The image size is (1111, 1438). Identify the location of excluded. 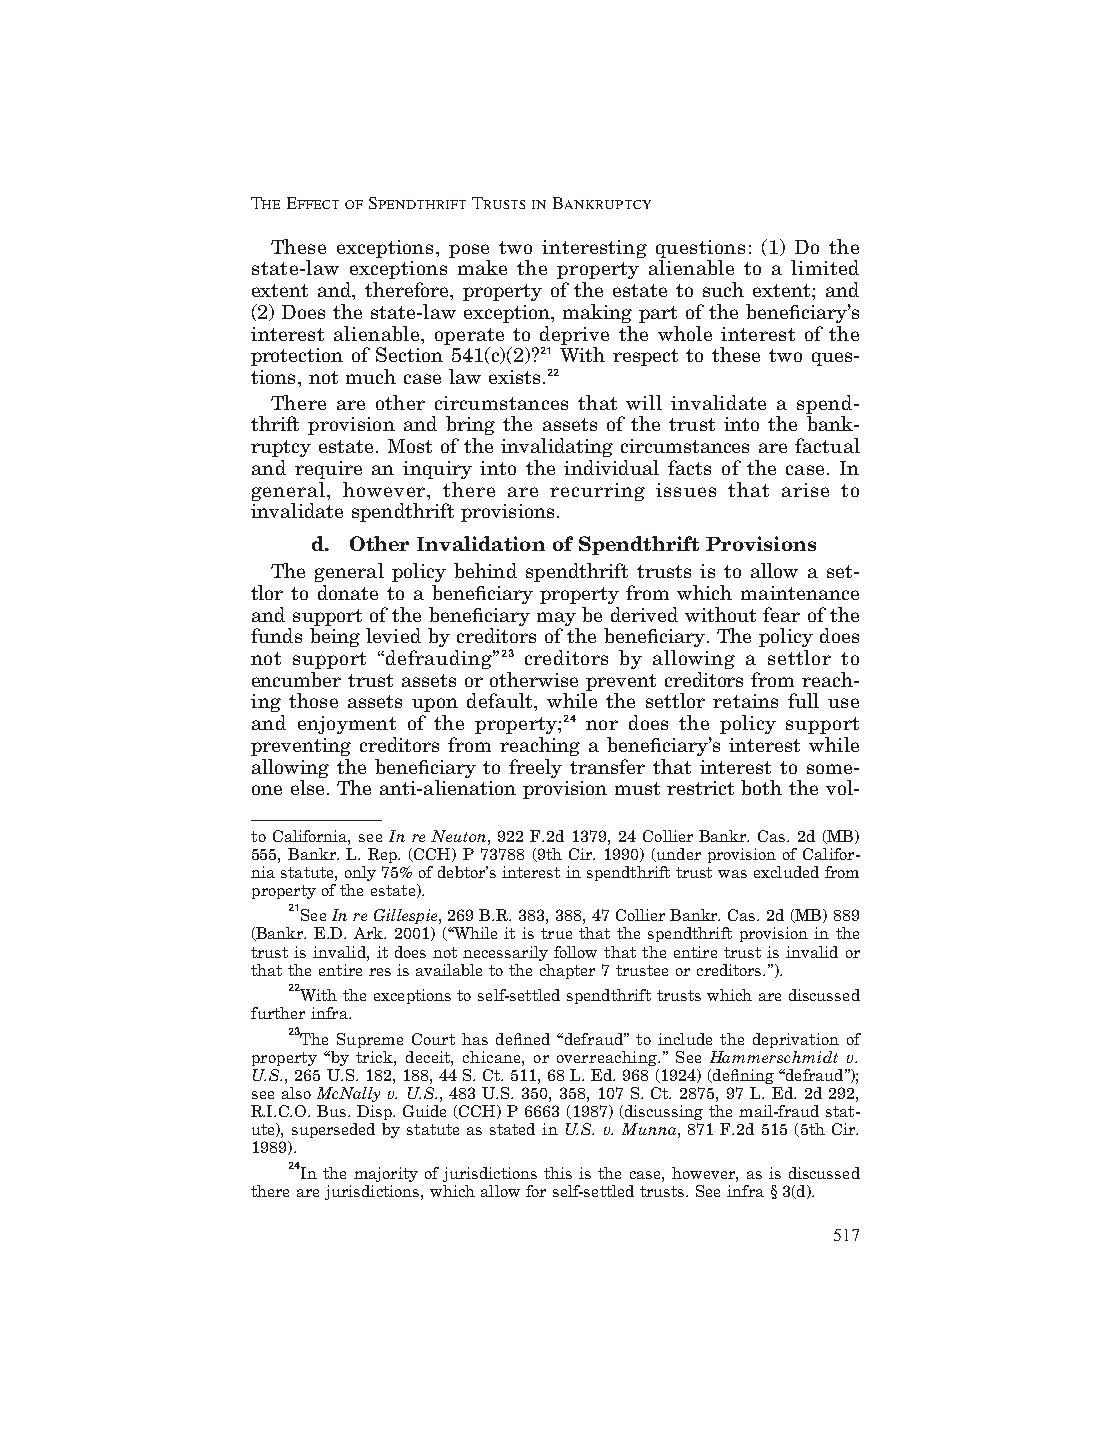
(786, 872).
